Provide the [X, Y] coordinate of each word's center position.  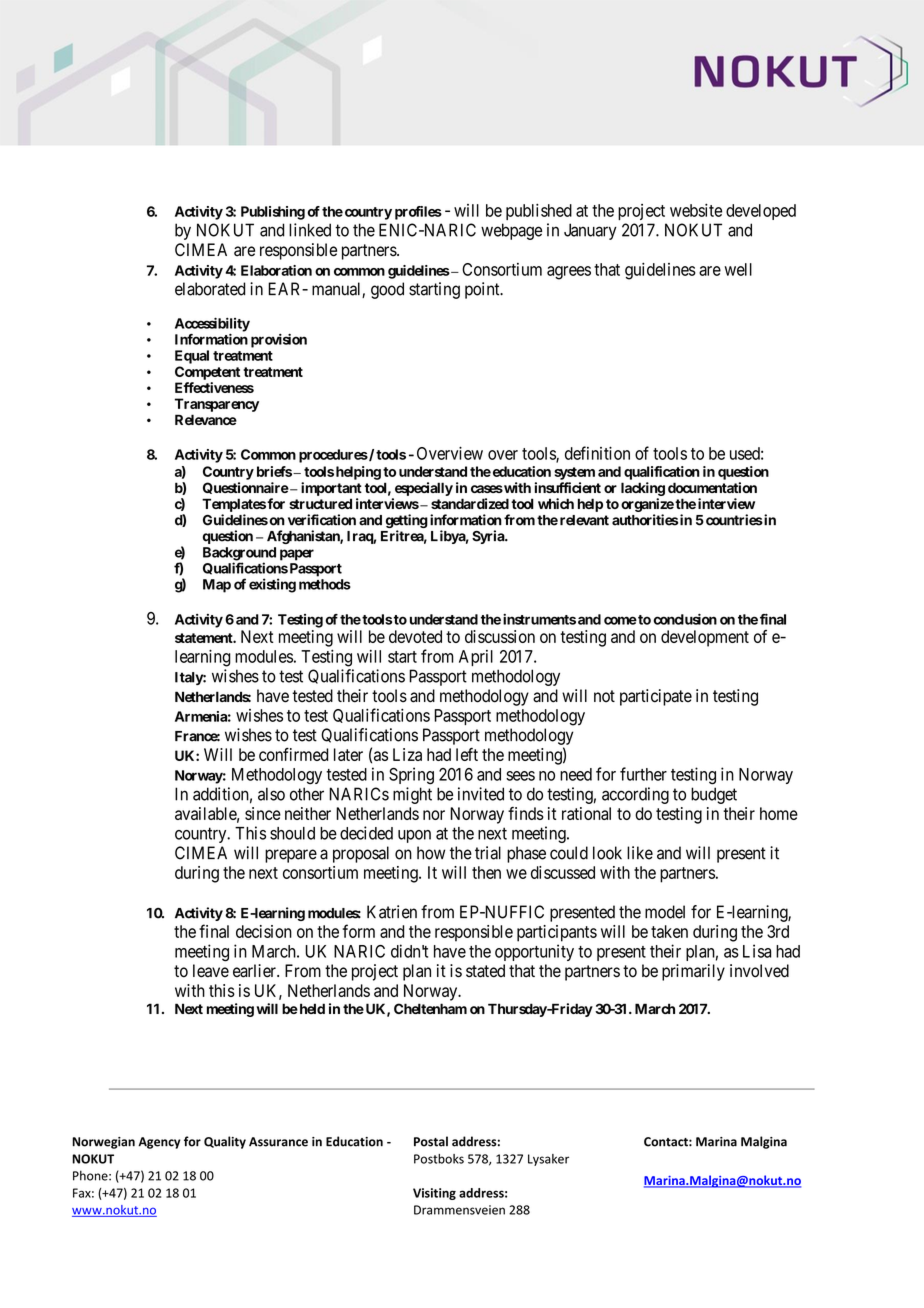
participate [656, 697]
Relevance [206, 419]
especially [424, 489]
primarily [693, 972]
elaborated [210, 289]
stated [485, 971]
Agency [159, 1143]
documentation [712, 487]
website [696, 210]
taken [669, 931]
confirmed [294, 754]
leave [211, 971]
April [476, 658]
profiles [418, 213]
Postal [431, 1141]
